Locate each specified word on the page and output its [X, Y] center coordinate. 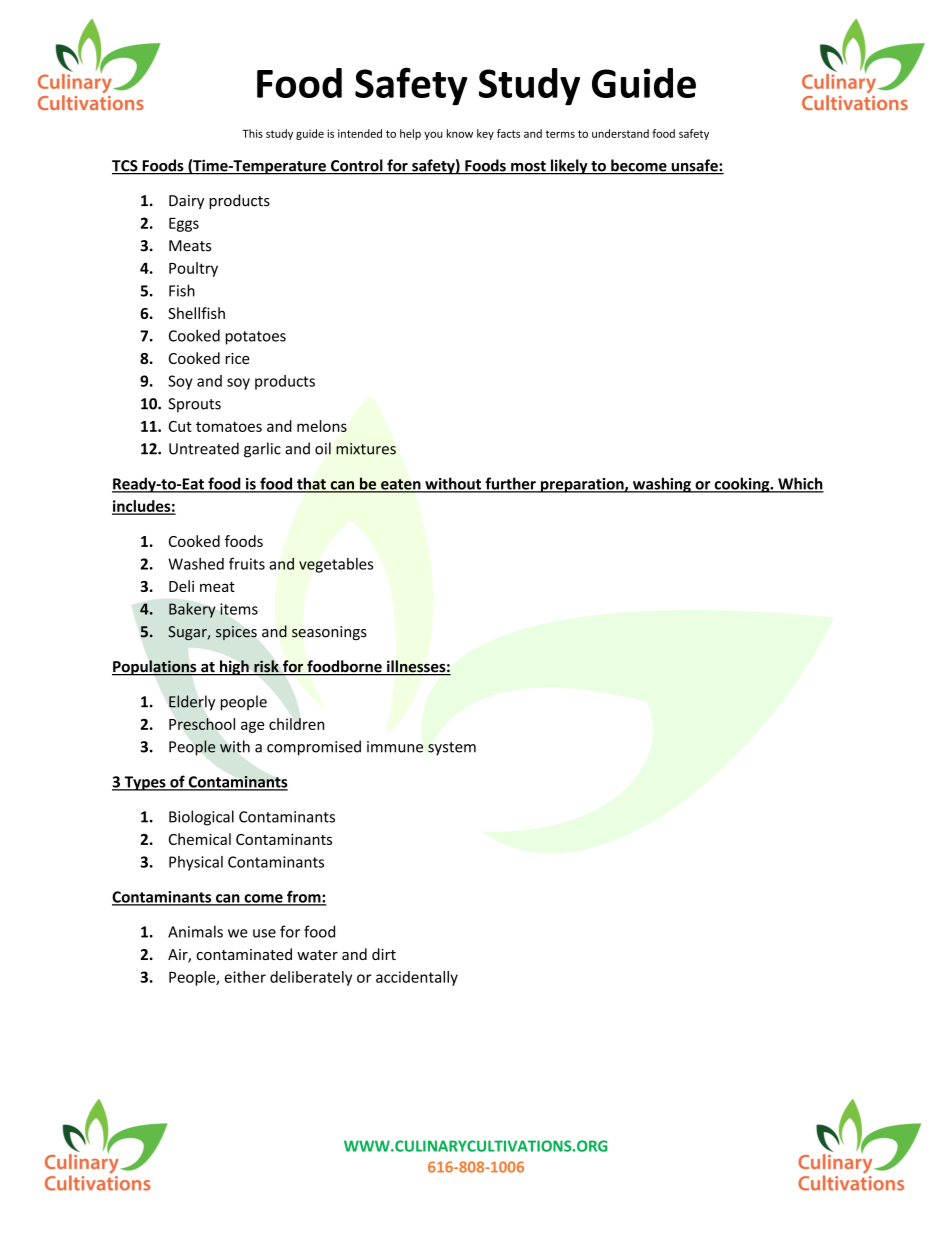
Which [800, 484]
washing [661, 485]
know [460, 133]
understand [620, 133]
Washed [196, 564]
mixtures [366, 449]
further [510, 484]
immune [395, 747]
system [452, 749]
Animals [195, 931]
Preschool [202, 724]
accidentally [417, 978]
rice [238, 358]
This [252, 133]
